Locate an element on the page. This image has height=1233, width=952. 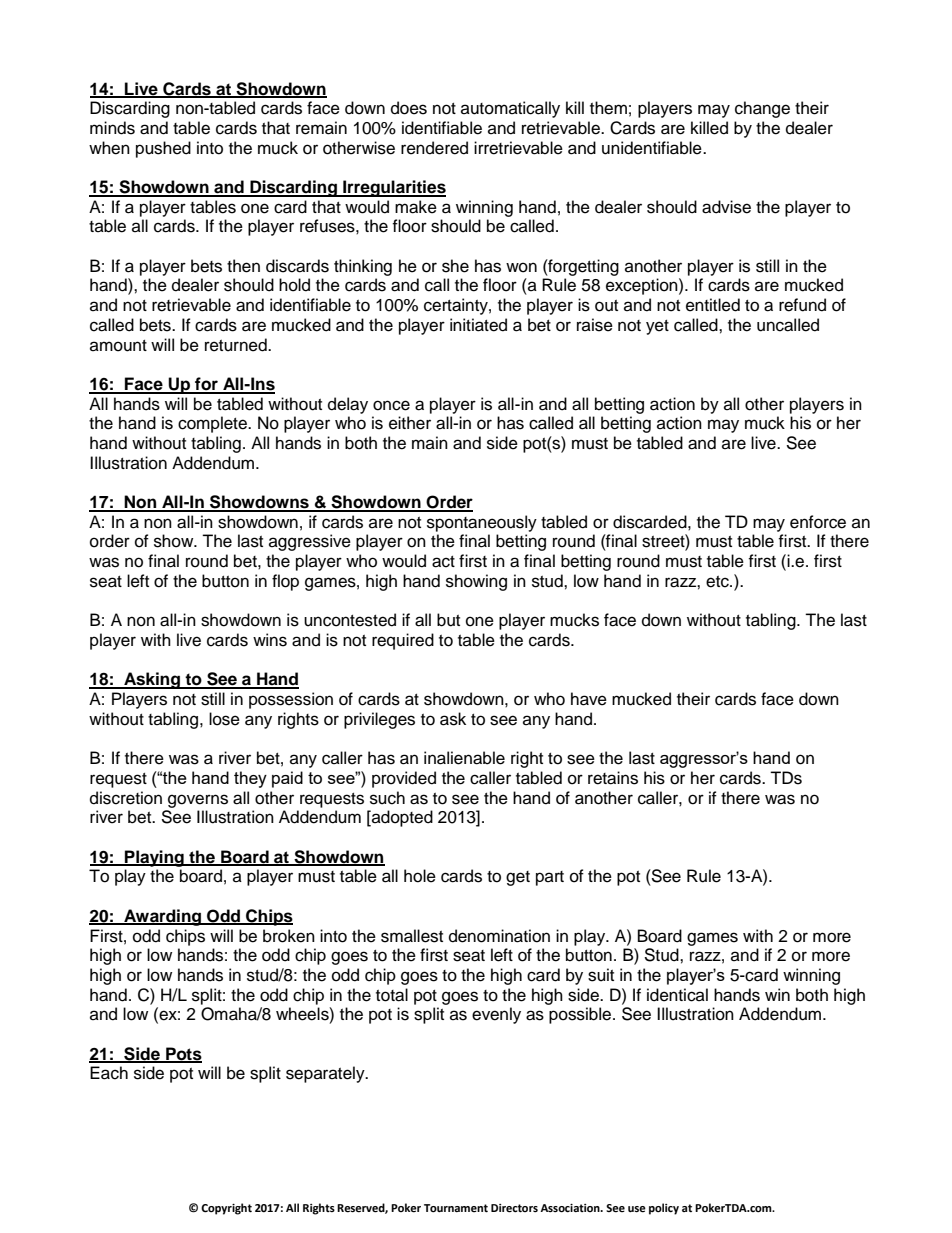
rendered is located at coordinates (434, 148).
